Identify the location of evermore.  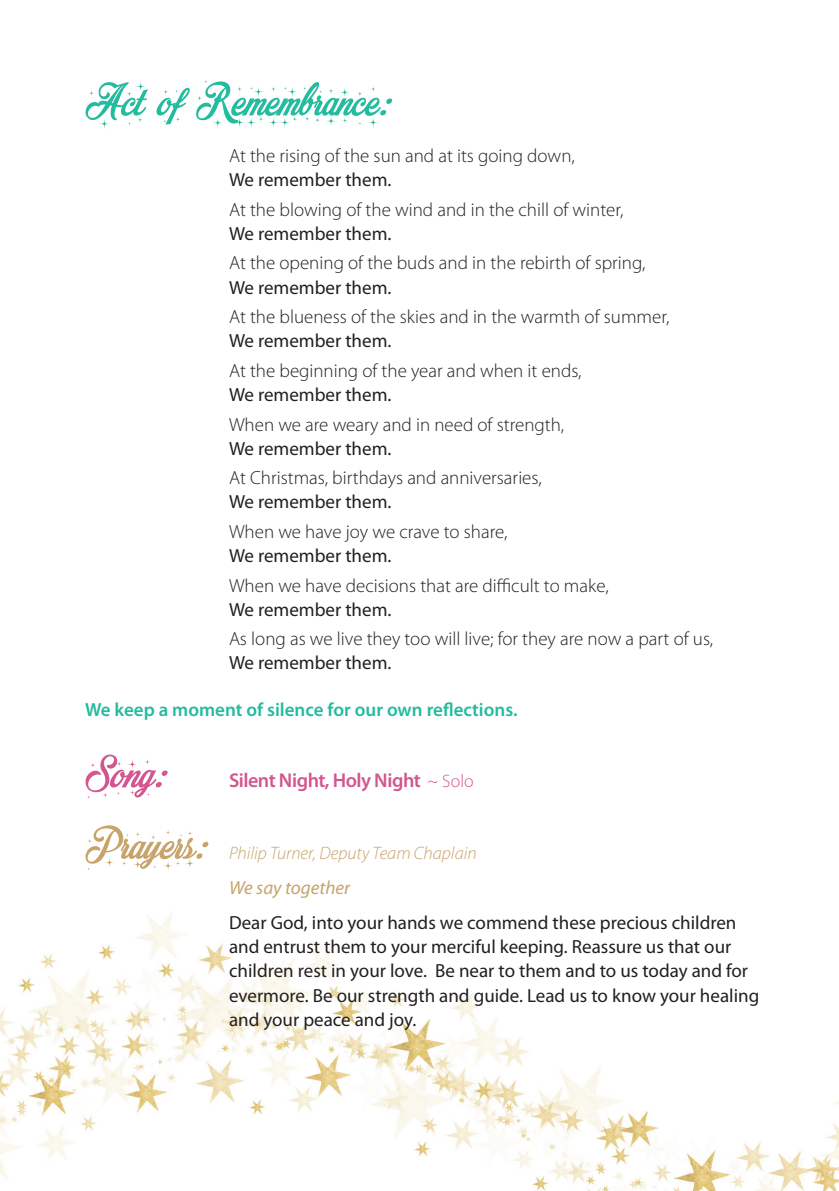
(268, 997).
